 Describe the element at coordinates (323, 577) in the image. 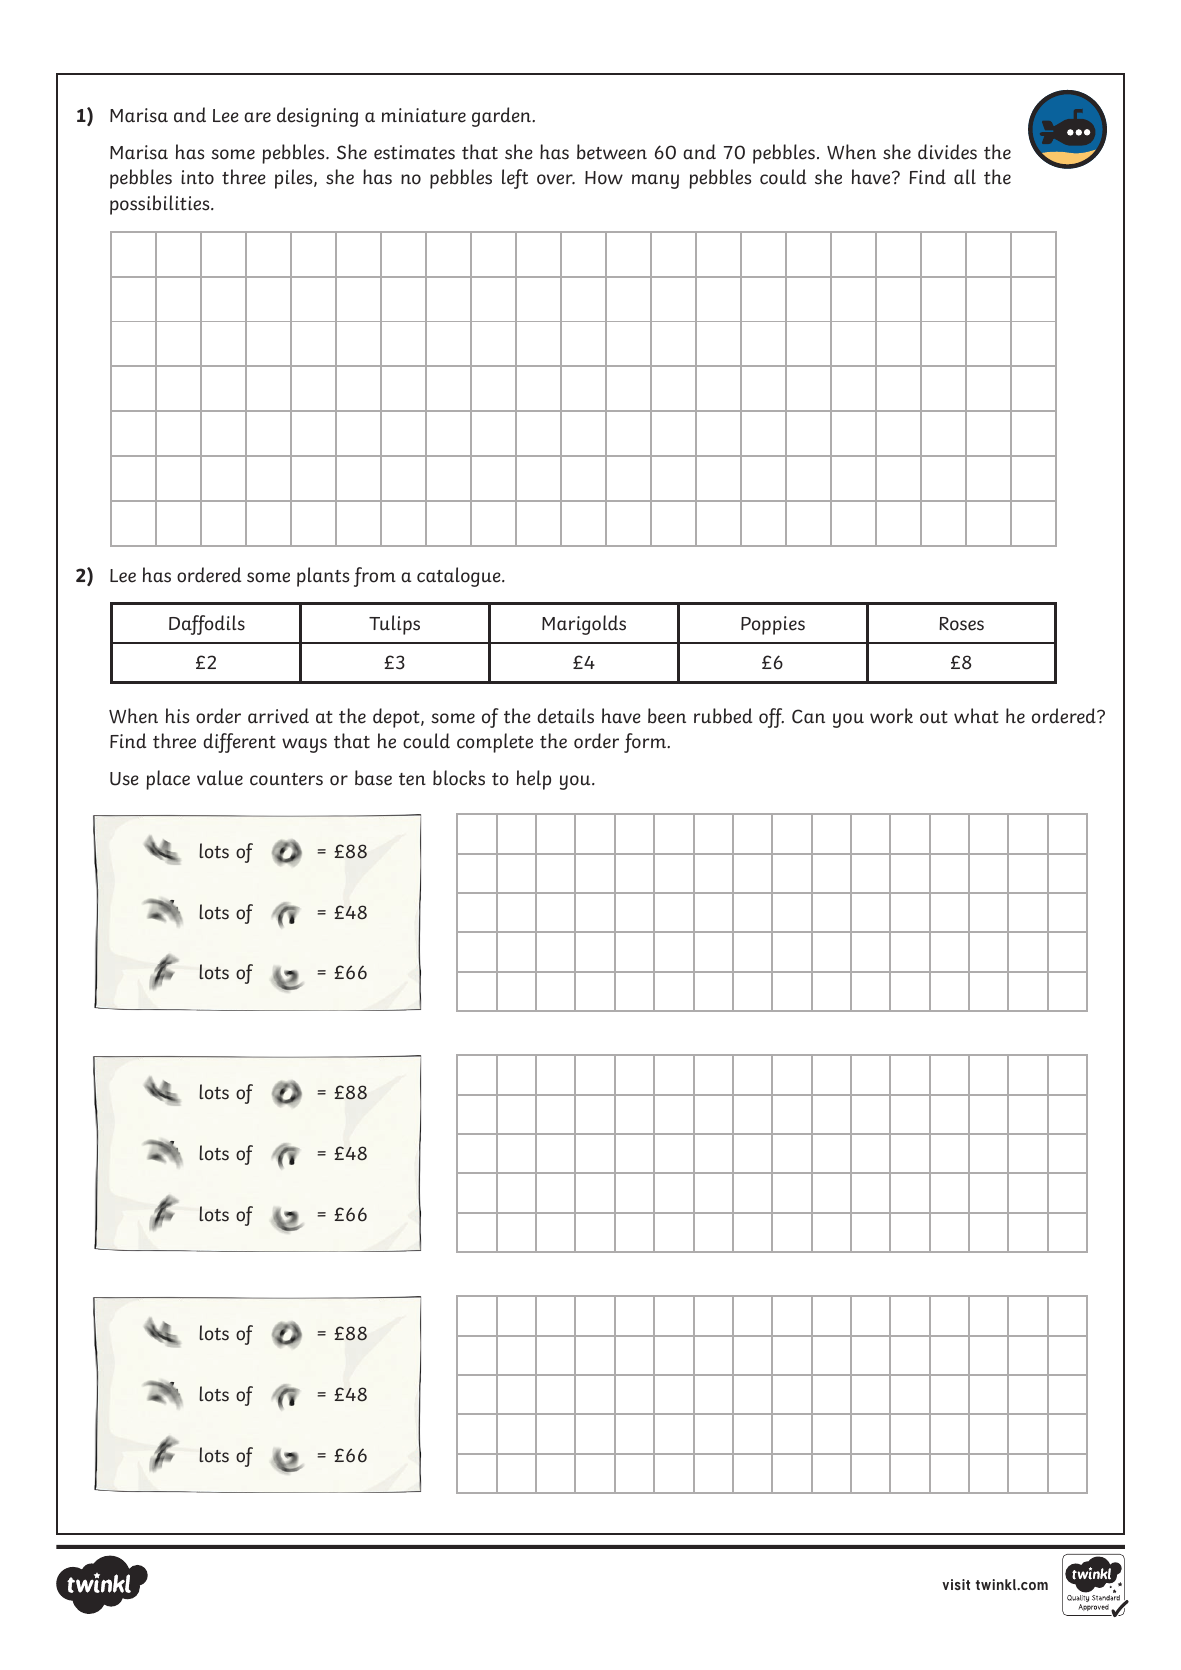

I see `plants` at that location.
